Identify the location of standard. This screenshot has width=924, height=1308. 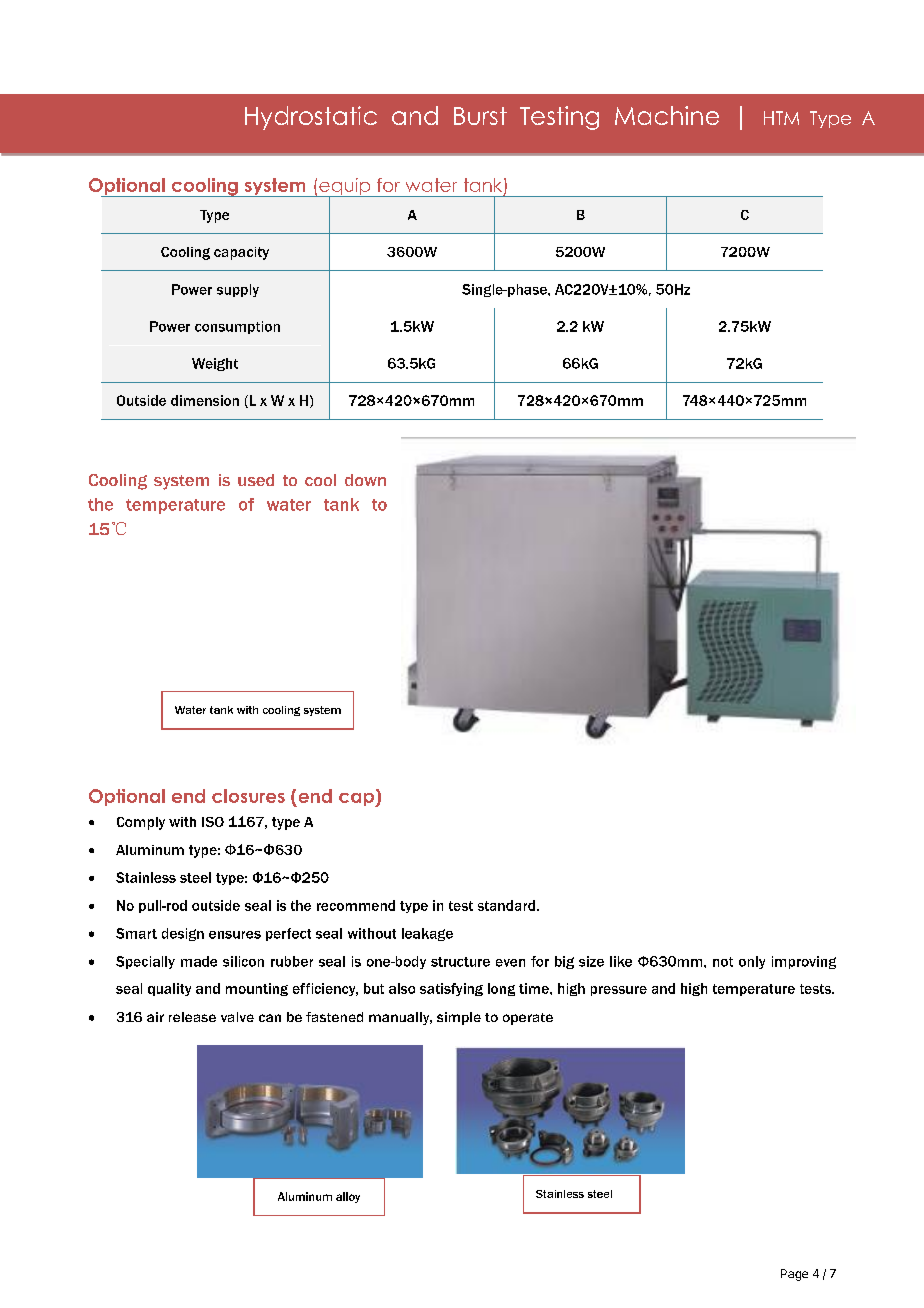
(506, 905).
